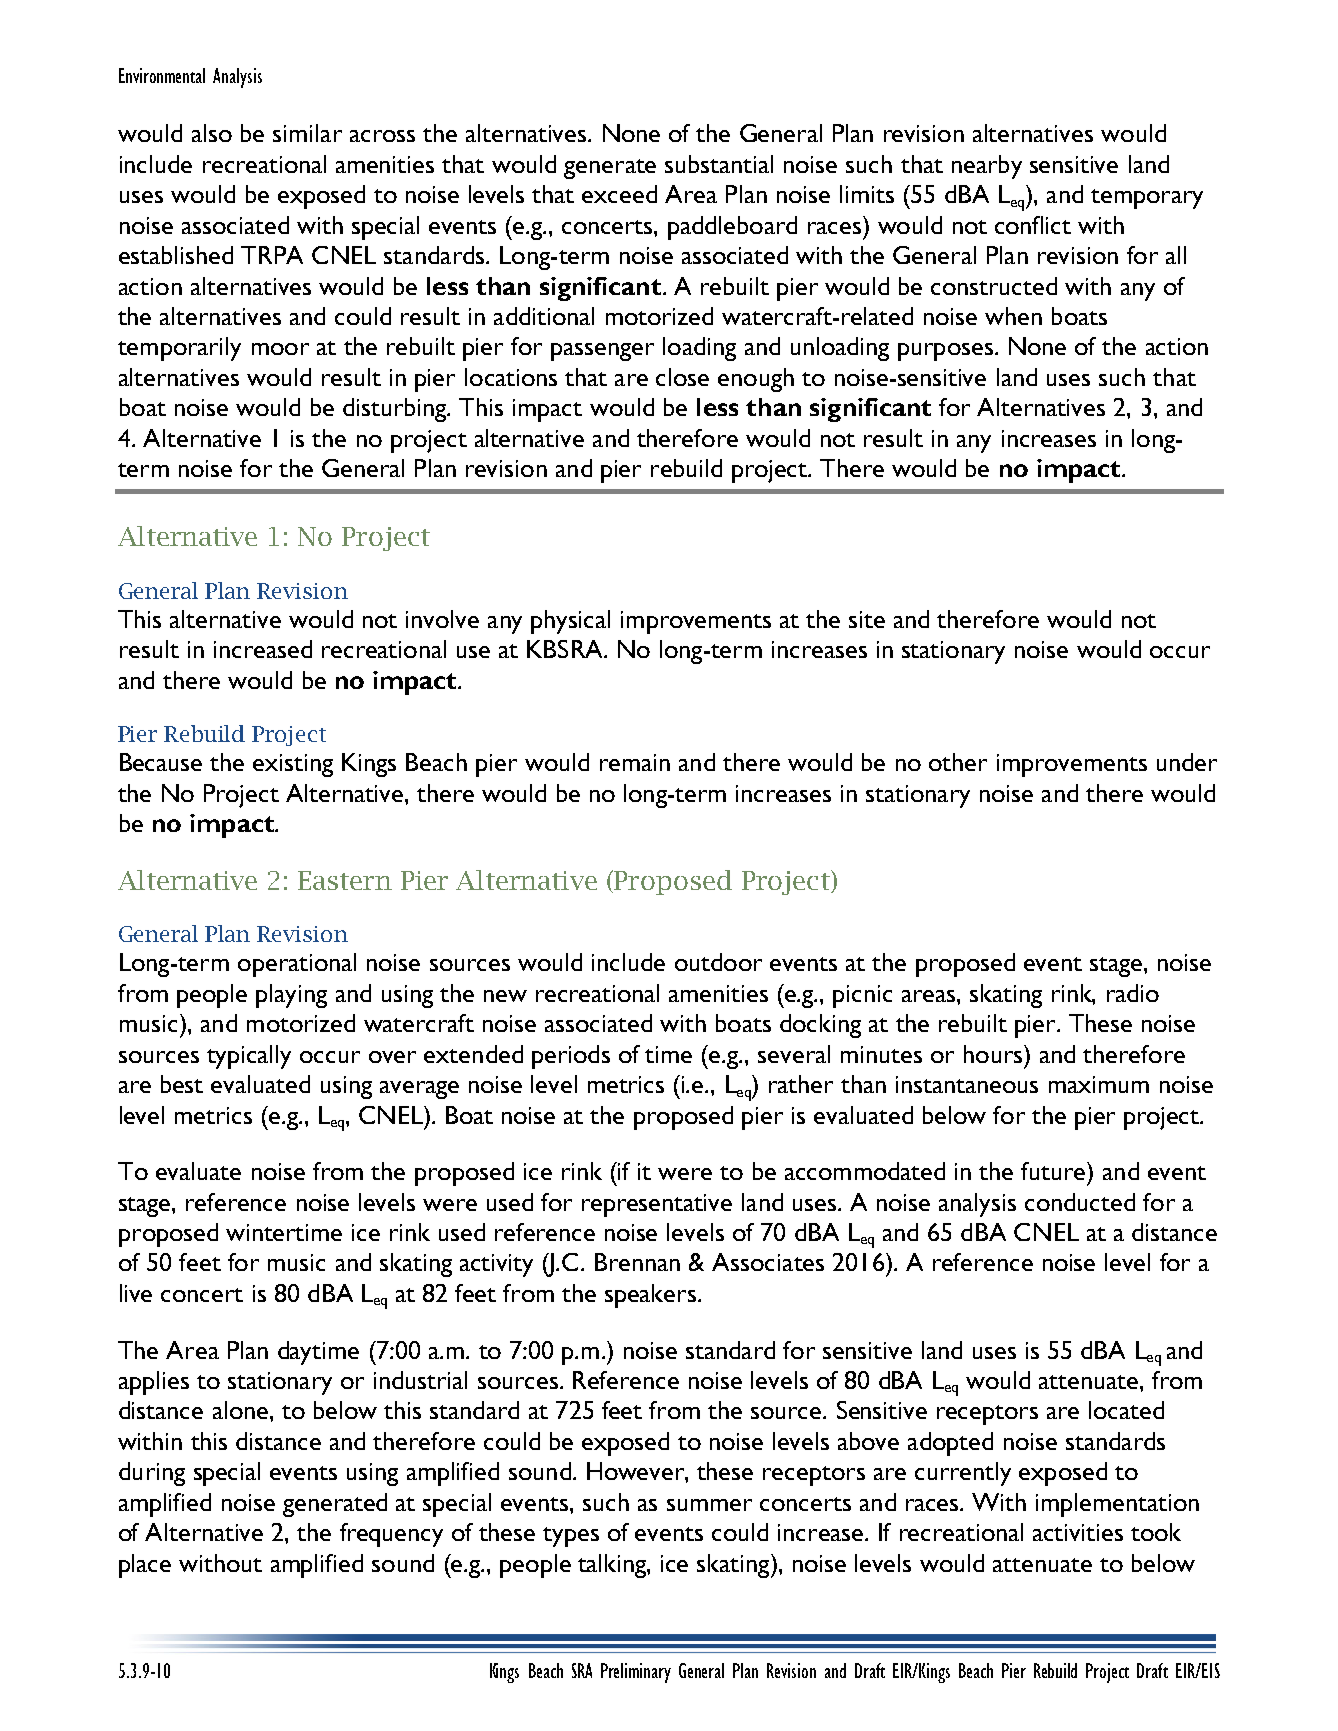 Image resolution: width=1338 pixels, height=1731 pixels. Describe the element at coordinates (307, 133) in the document. I see `similar` at that location.
